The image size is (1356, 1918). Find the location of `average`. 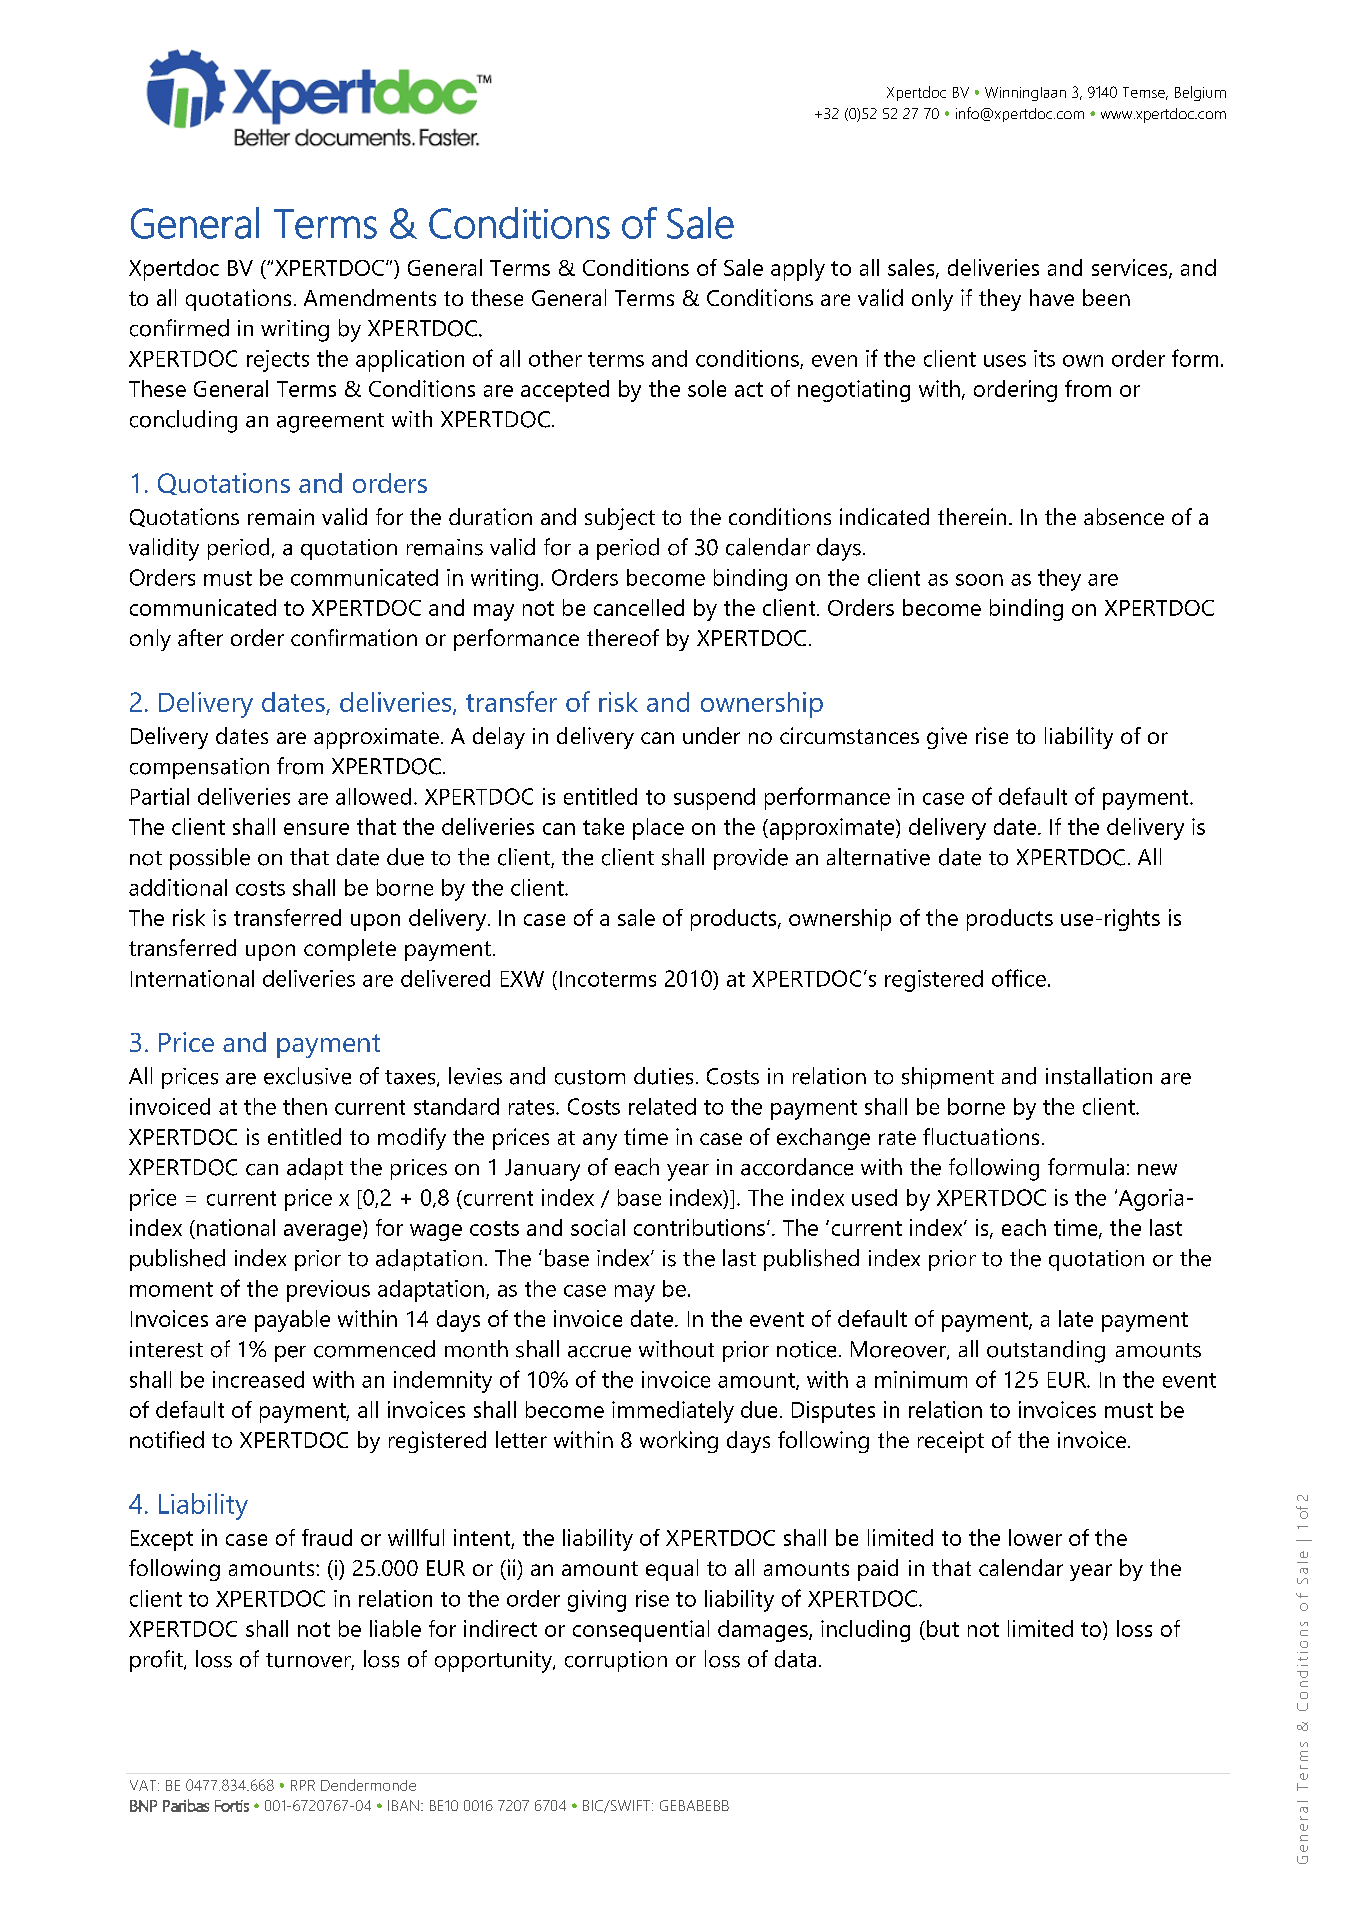

average is located at coordinates (324, 1232).
